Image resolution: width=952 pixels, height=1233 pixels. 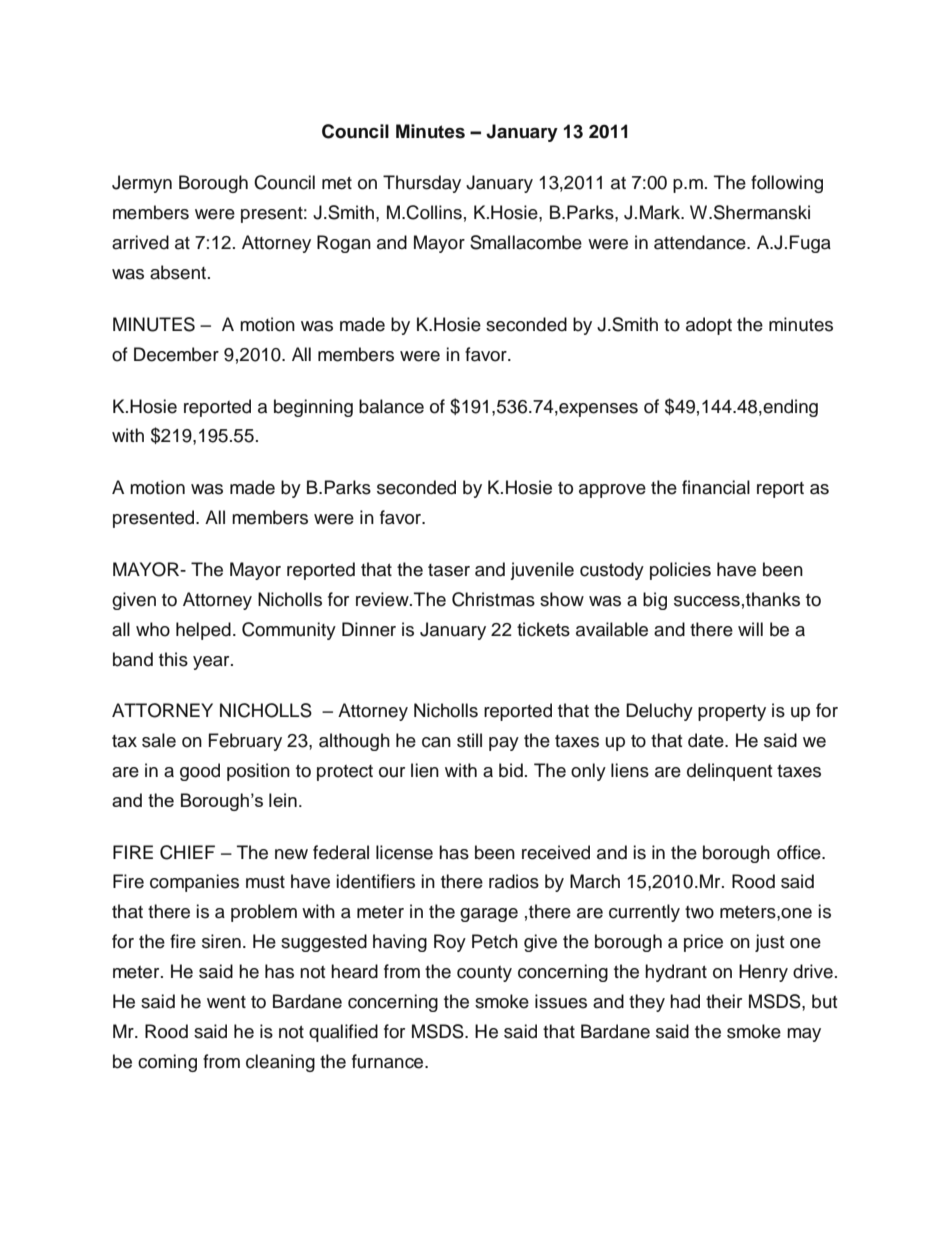 What do you see at coordinates (750, 629) in the screenshot?
I see `will` at bounding box center [750, 629].
